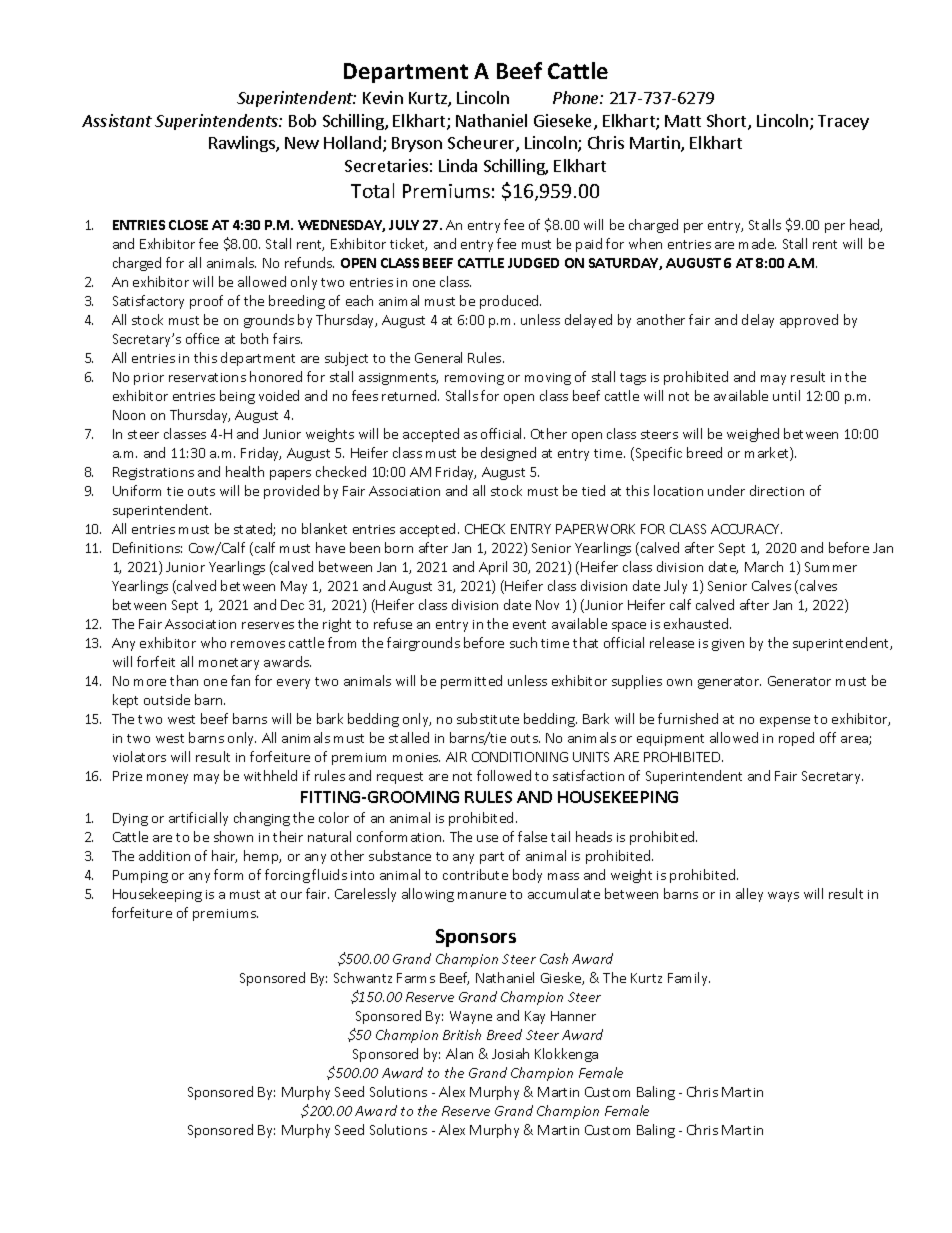 The height and width of the document is (1233, 952). What do you see at coordinates (240, 680) in the document?
I see `fan` at bounding box center [240, 680].
